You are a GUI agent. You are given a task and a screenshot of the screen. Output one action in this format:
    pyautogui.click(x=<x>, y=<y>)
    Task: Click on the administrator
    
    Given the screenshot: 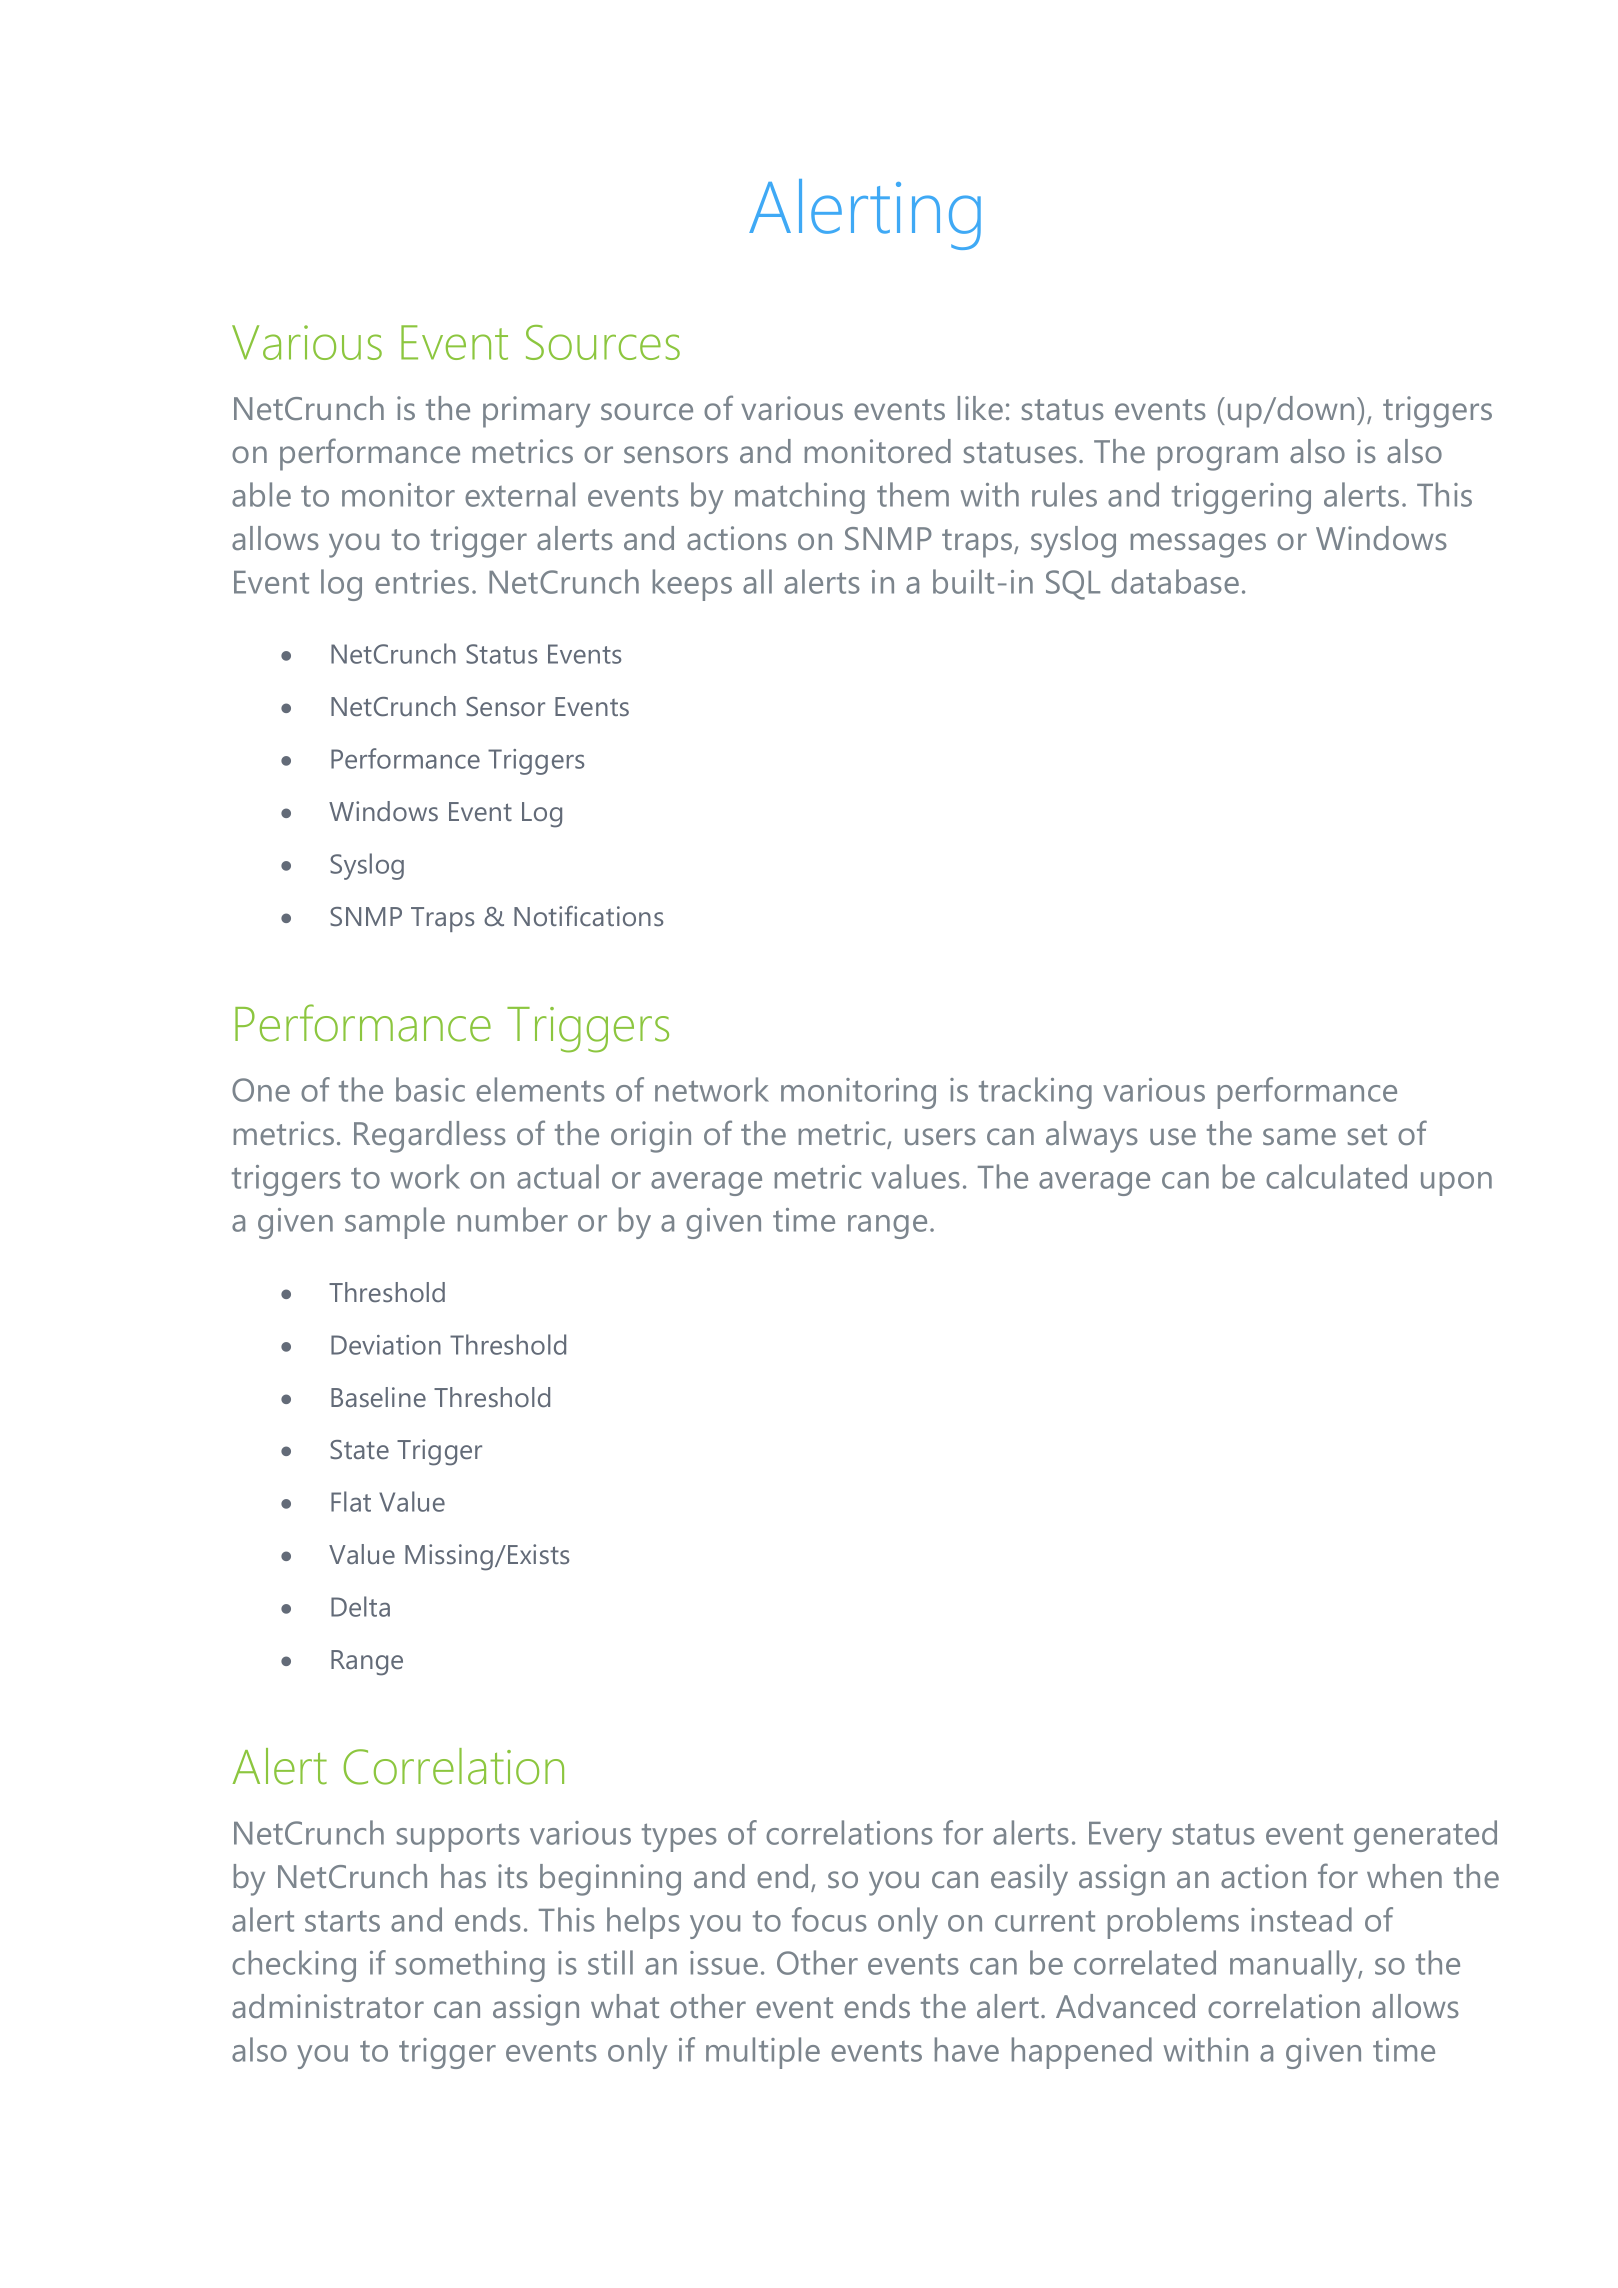 What is the action you would take?
    pyautogui.click(x=328, y=2006)
